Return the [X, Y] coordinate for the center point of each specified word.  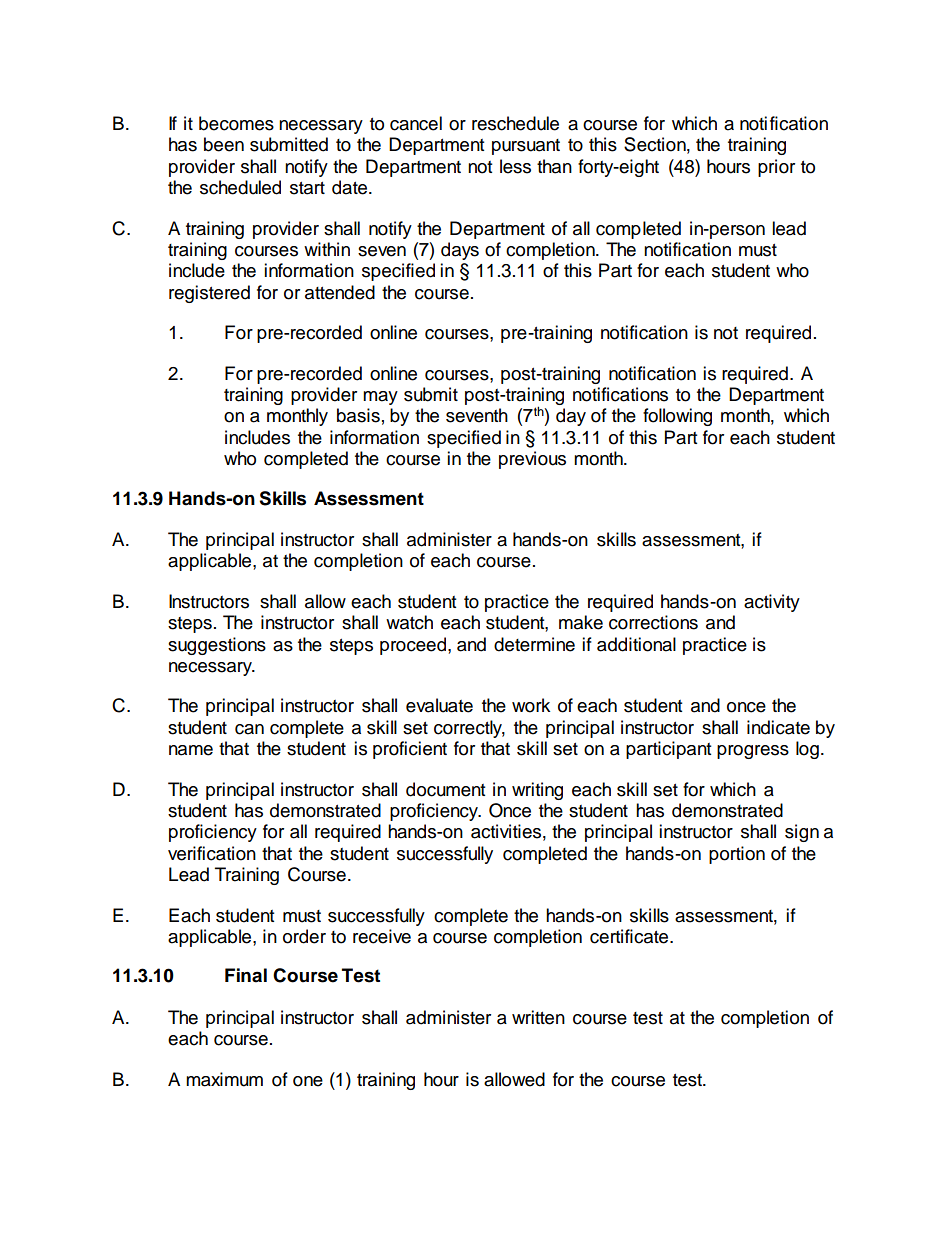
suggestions [217, 646]
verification [212, 853]
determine [534, 644]
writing [537, 791]
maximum [224, 1079]
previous [532, 460]
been [224, 144]
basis [358, 415]
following [677, 417]
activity [772, 603]
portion [737, 855]
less [515, 166]
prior [776, 168]
